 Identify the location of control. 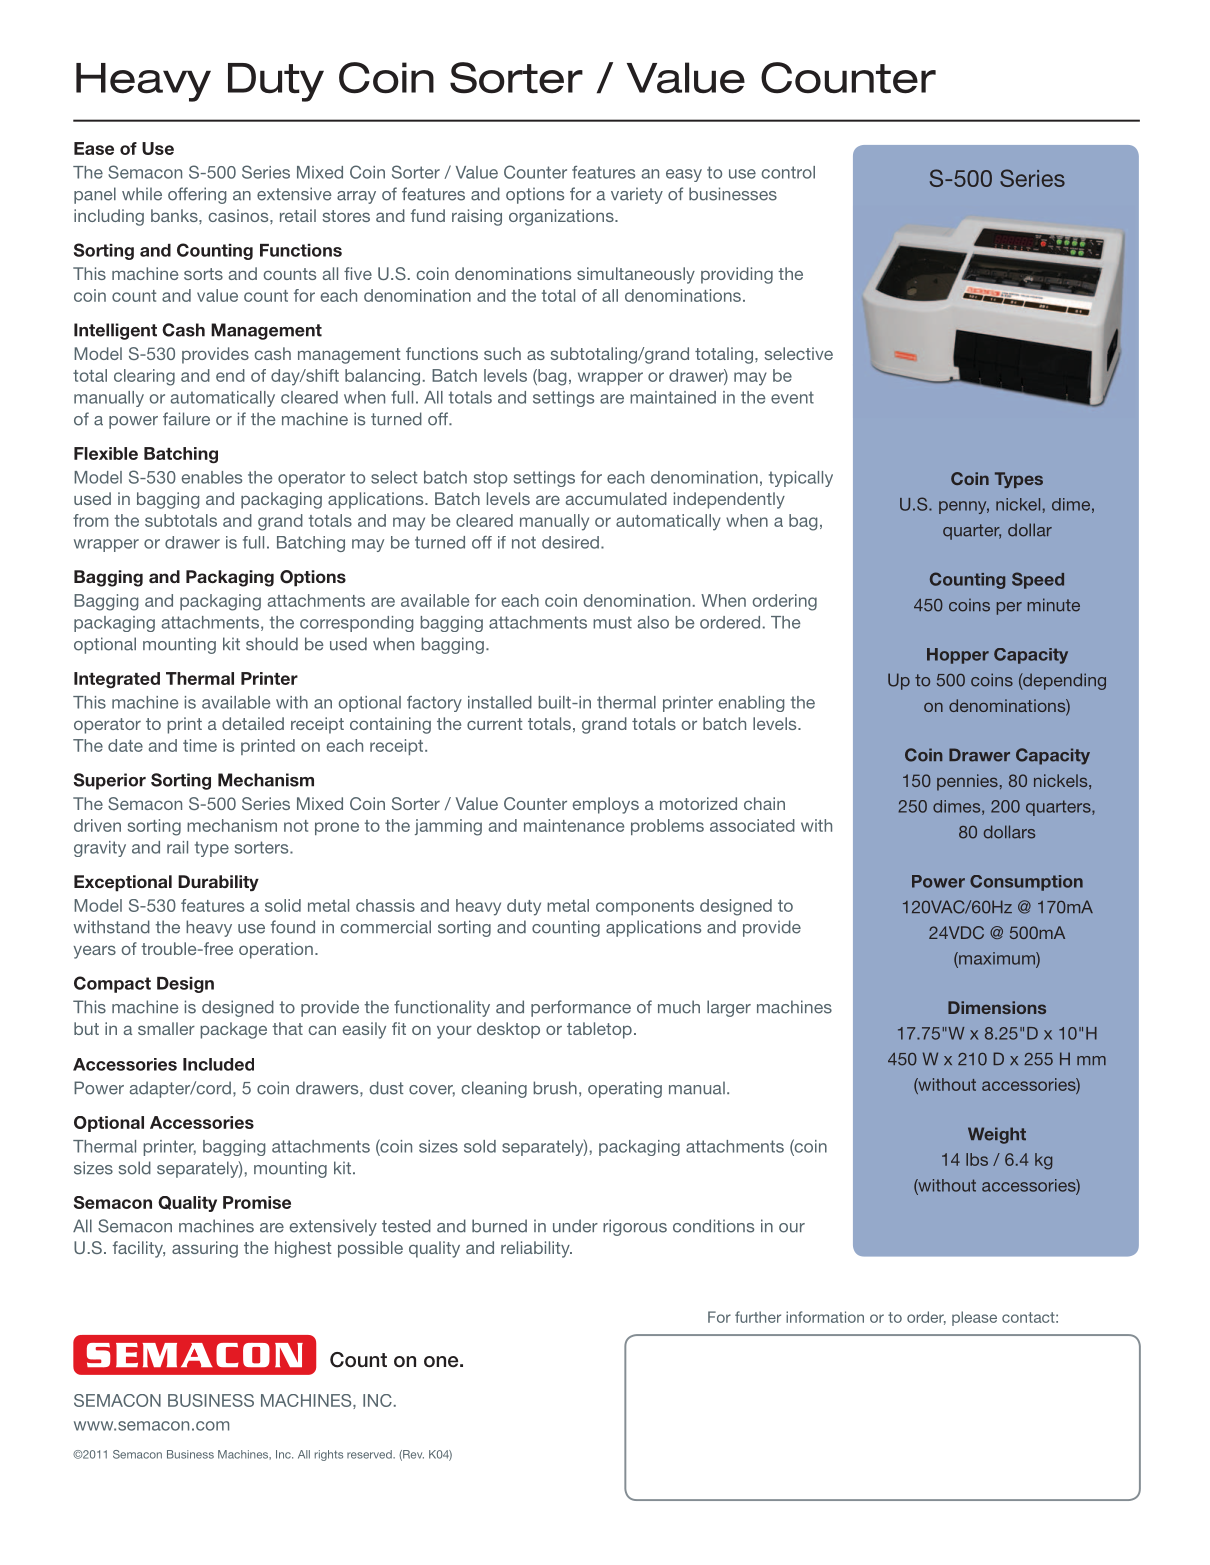
(788, 172).
